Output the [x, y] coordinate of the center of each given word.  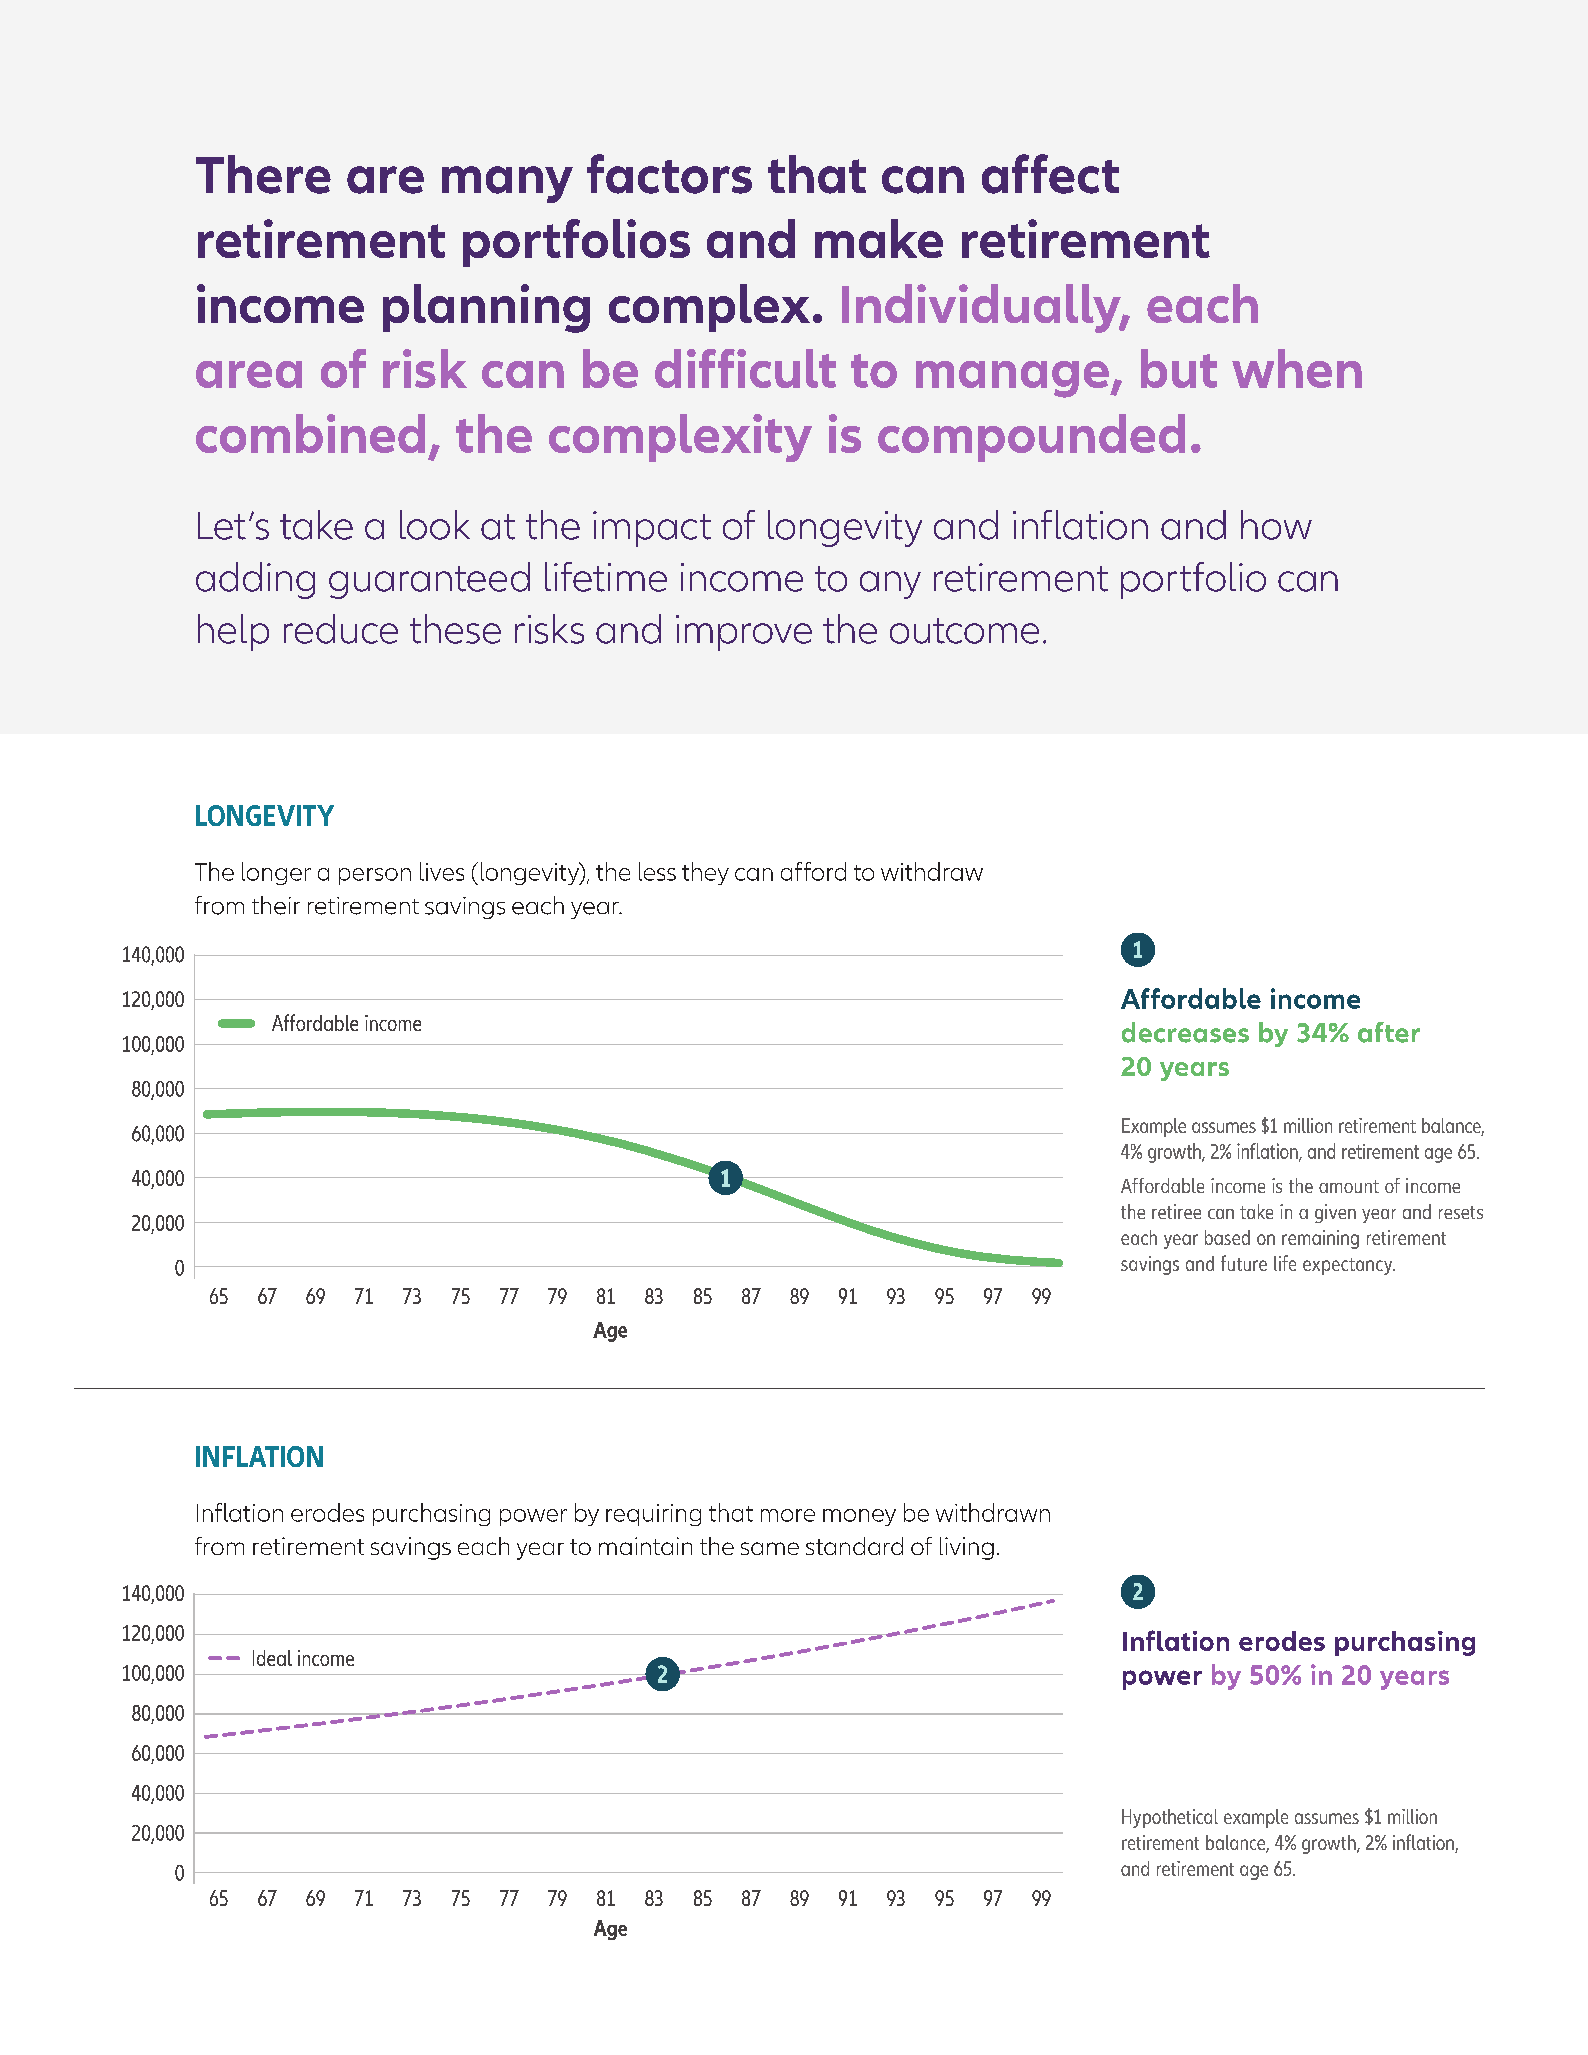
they [705, 873]
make [879, 238]
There [263, 174]
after [1389, 1032]
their [276, 905]
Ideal [272, 1658]
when [1297, 368]
